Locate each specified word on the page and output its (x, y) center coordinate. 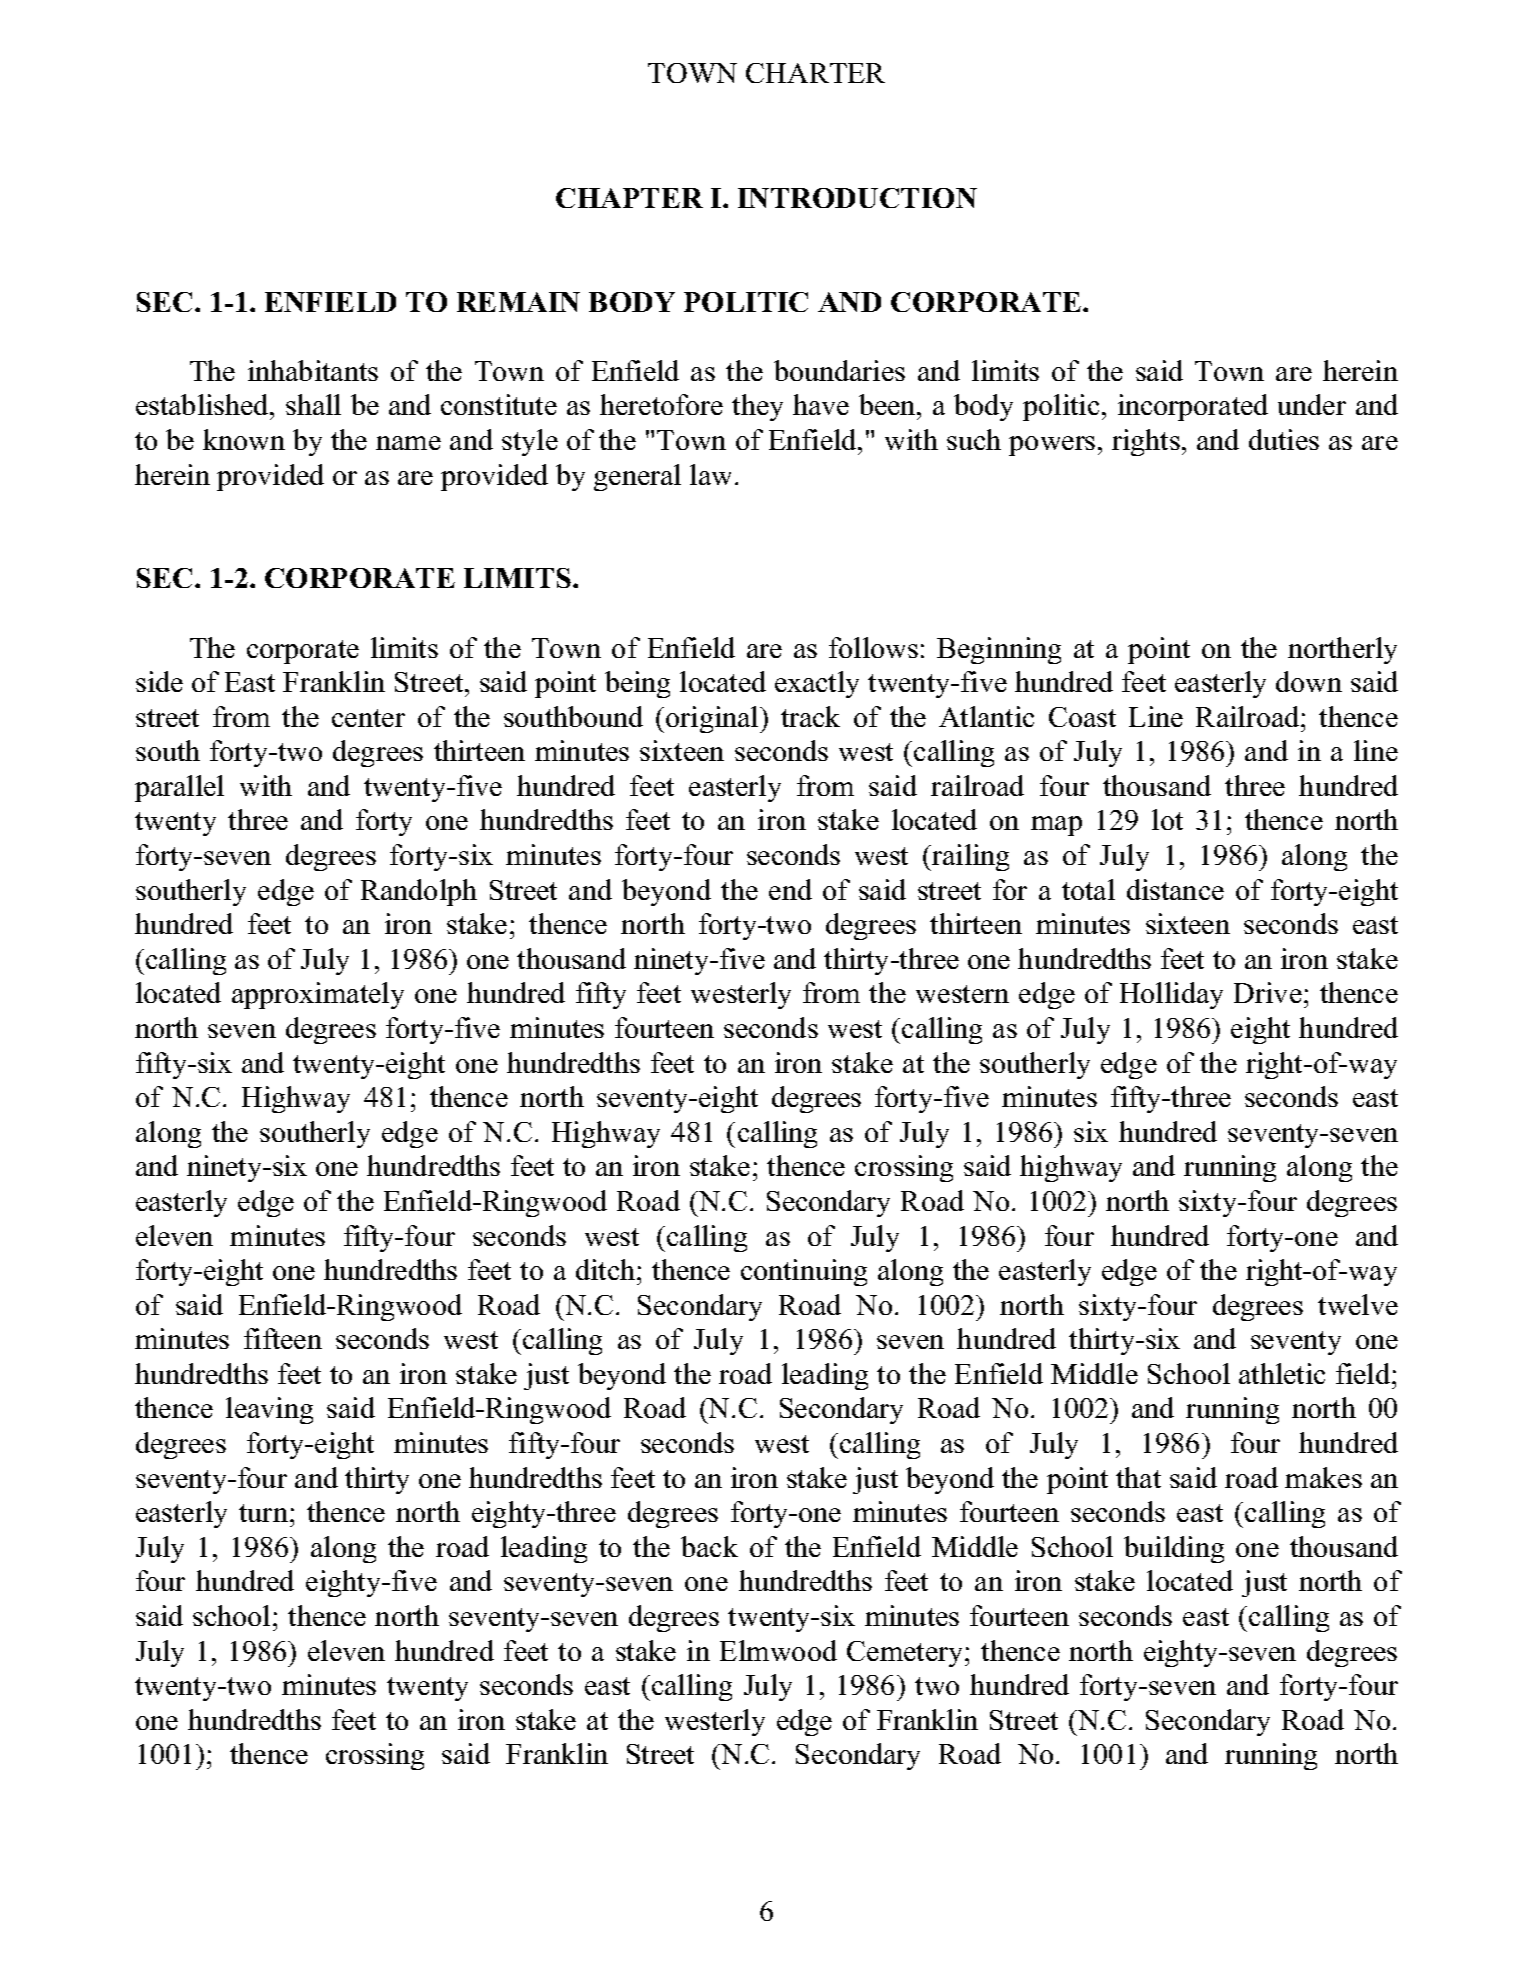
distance (1175, 889)
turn (265, 1513)
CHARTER (815, 73)
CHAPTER (629, 198)
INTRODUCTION (857, 198)
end (790, 889)
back (709, 1546)
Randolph (419, 892)
